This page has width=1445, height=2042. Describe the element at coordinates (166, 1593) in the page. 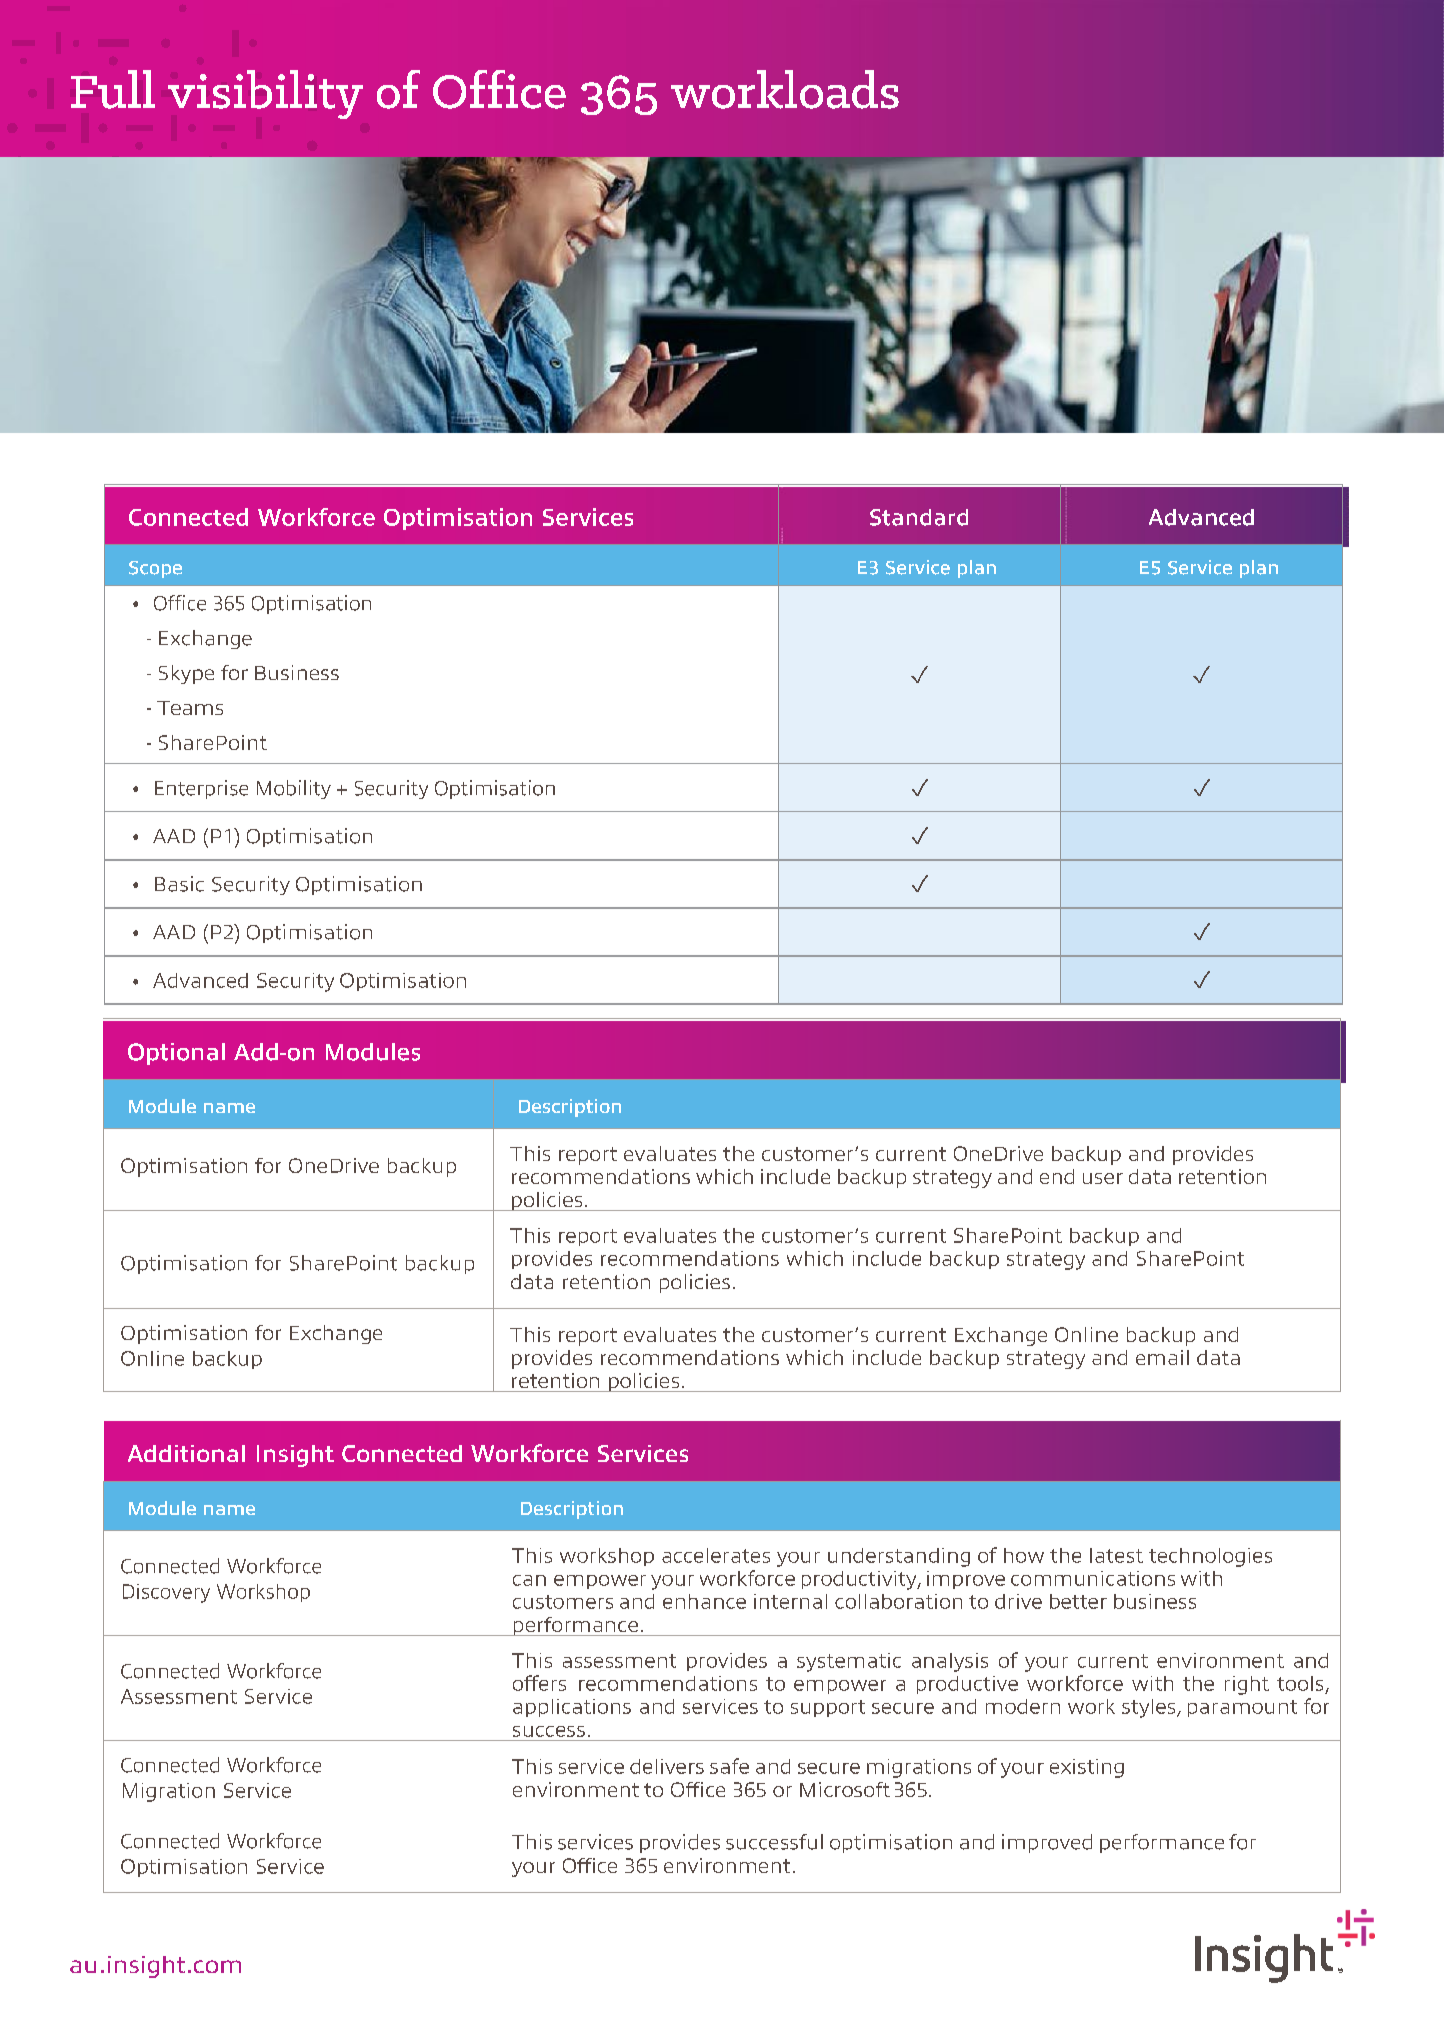

I see `Discovery` at that location.
